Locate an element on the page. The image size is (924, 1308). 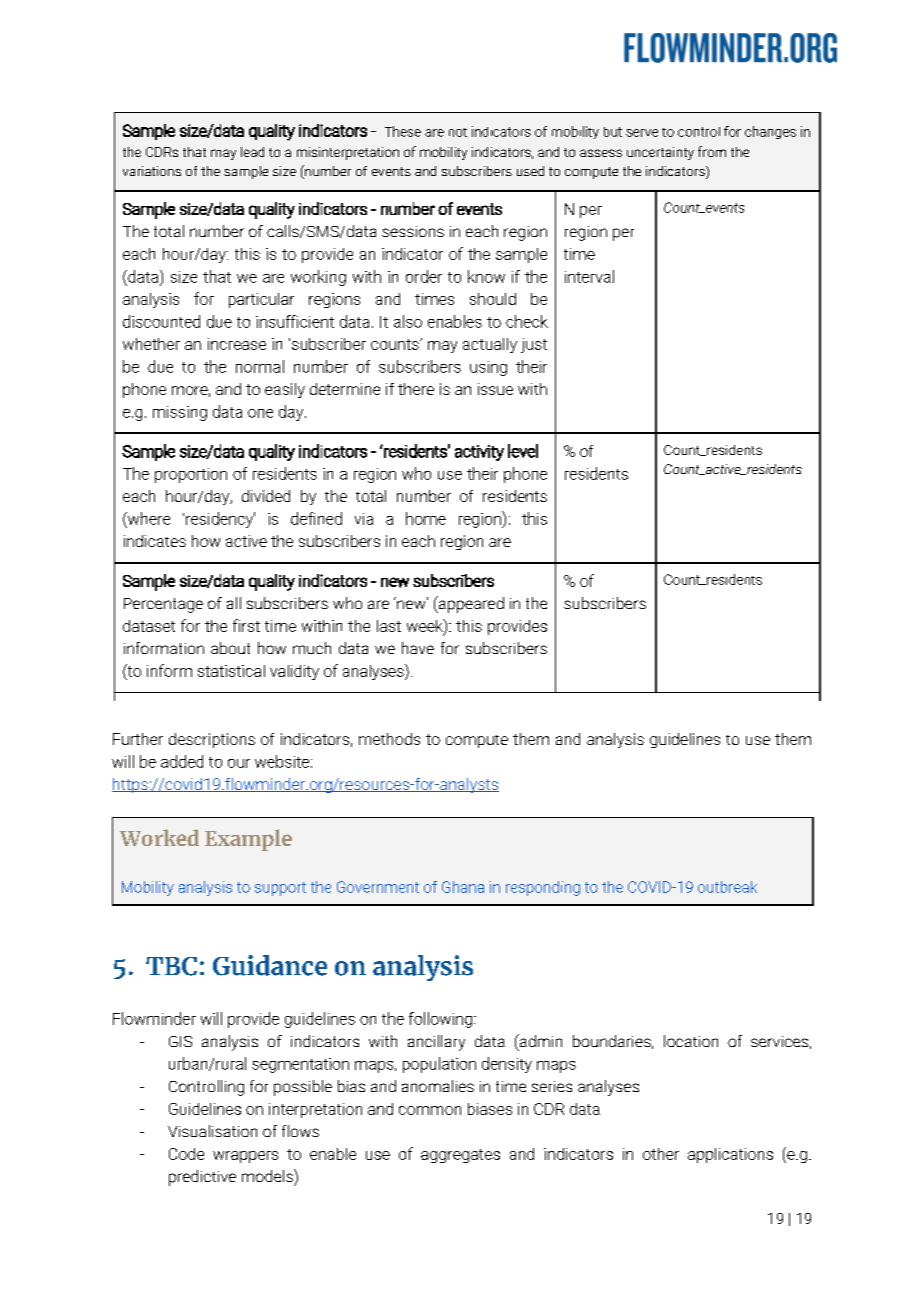
Example is located at coordinates (248, 840).
